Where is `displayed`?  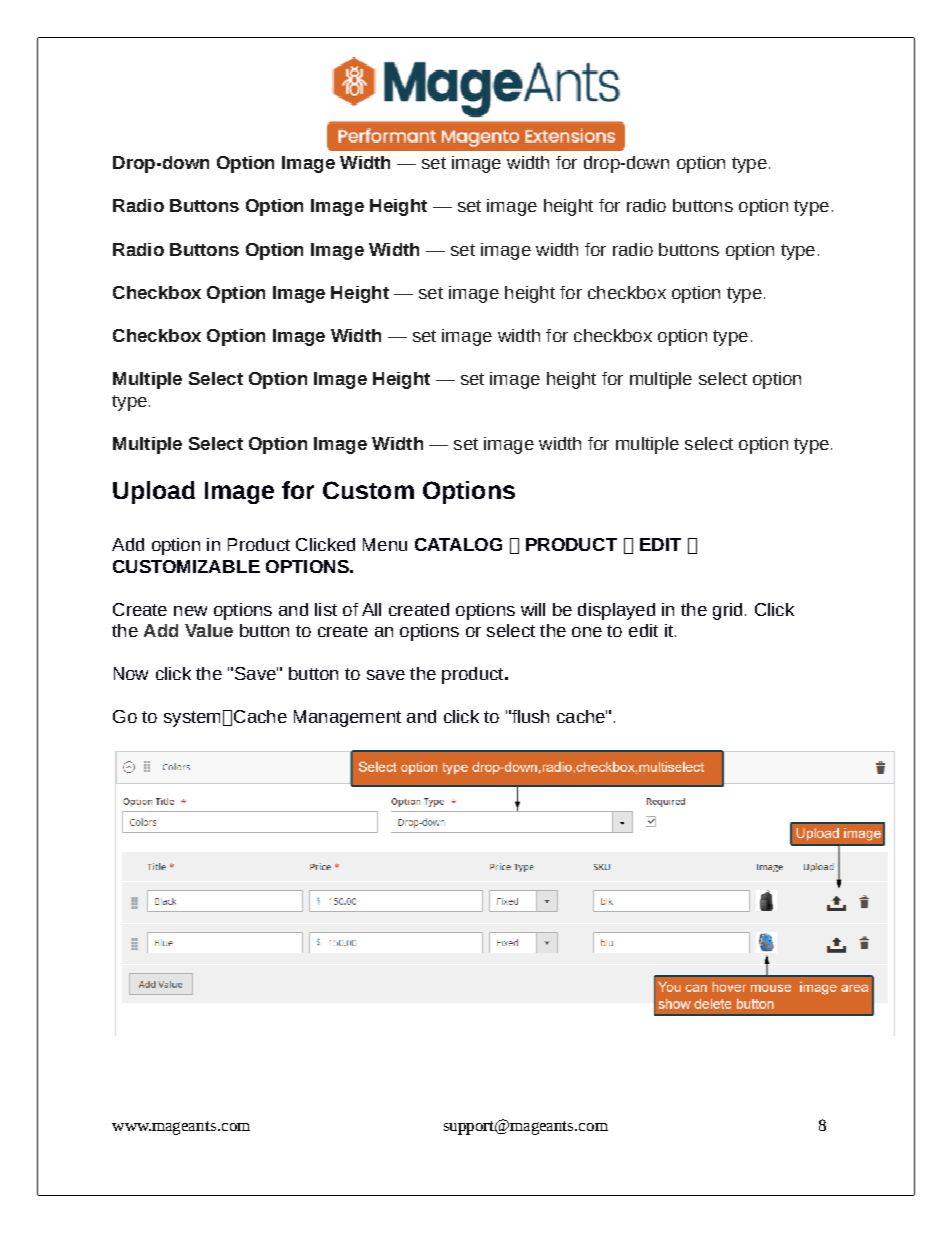
displayed is located at coordinates (616, 611).
